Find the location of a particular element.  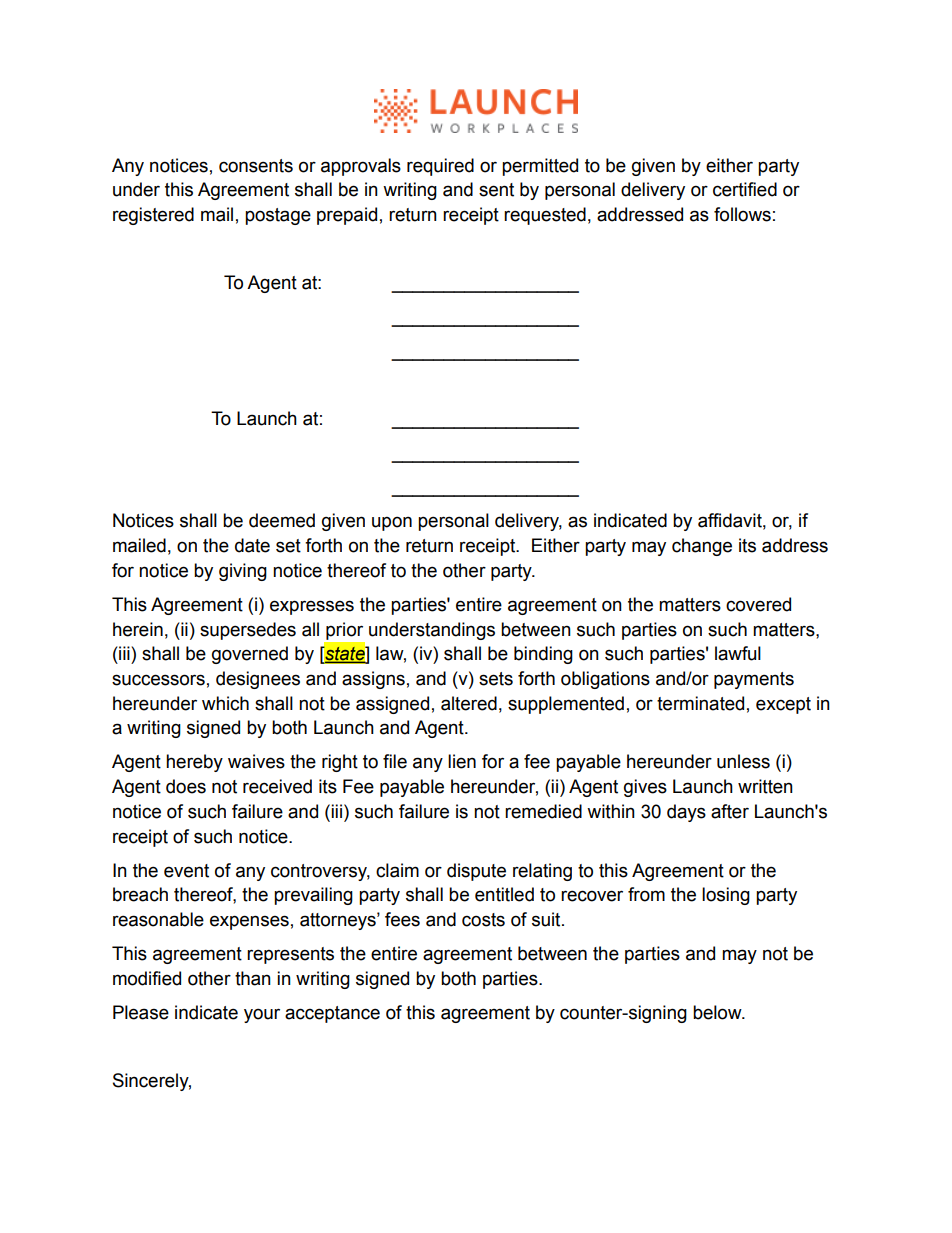

covered is located at coordinates (758, 604).
